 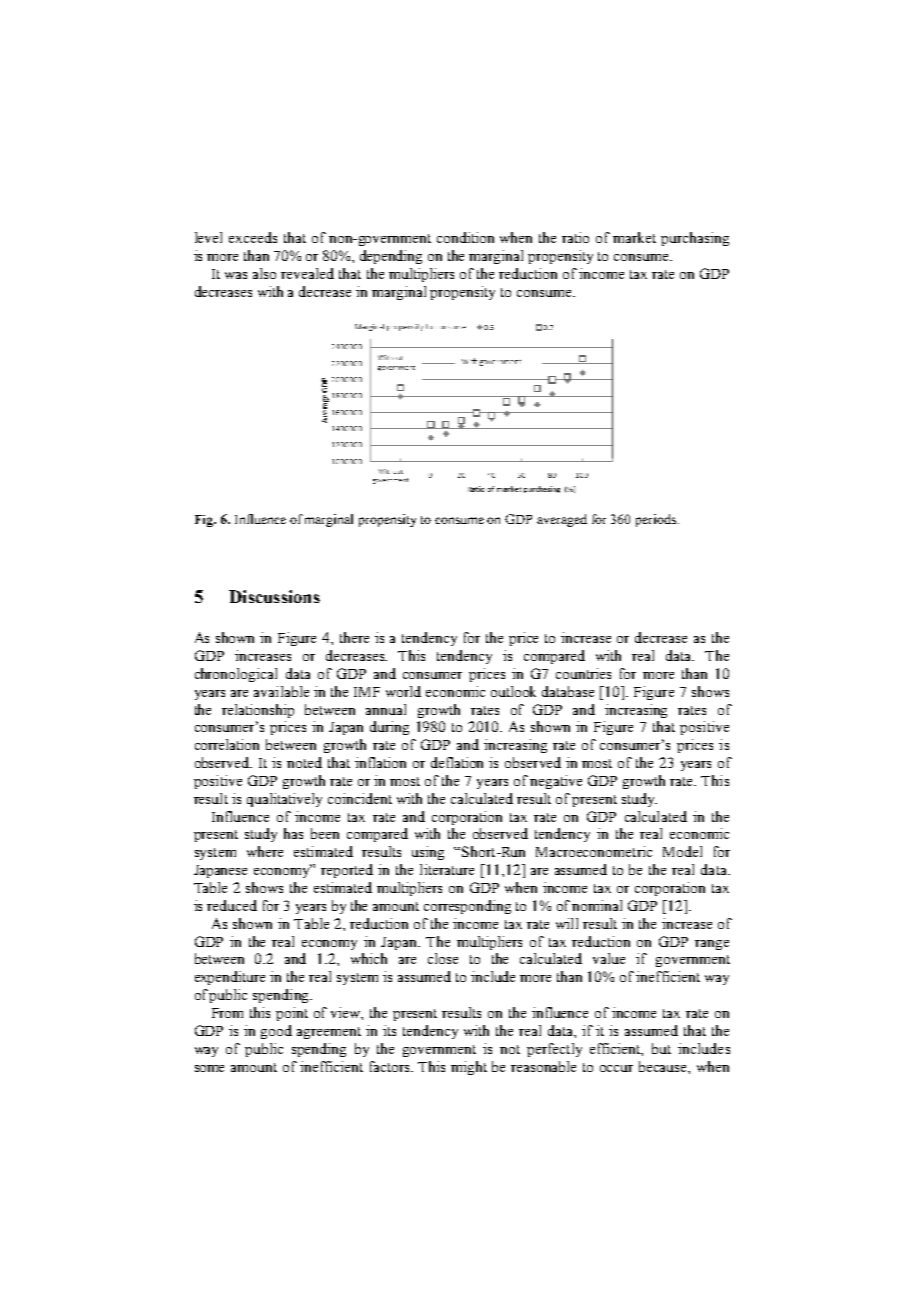 I want to click on market, so click(x=634, y=237).
